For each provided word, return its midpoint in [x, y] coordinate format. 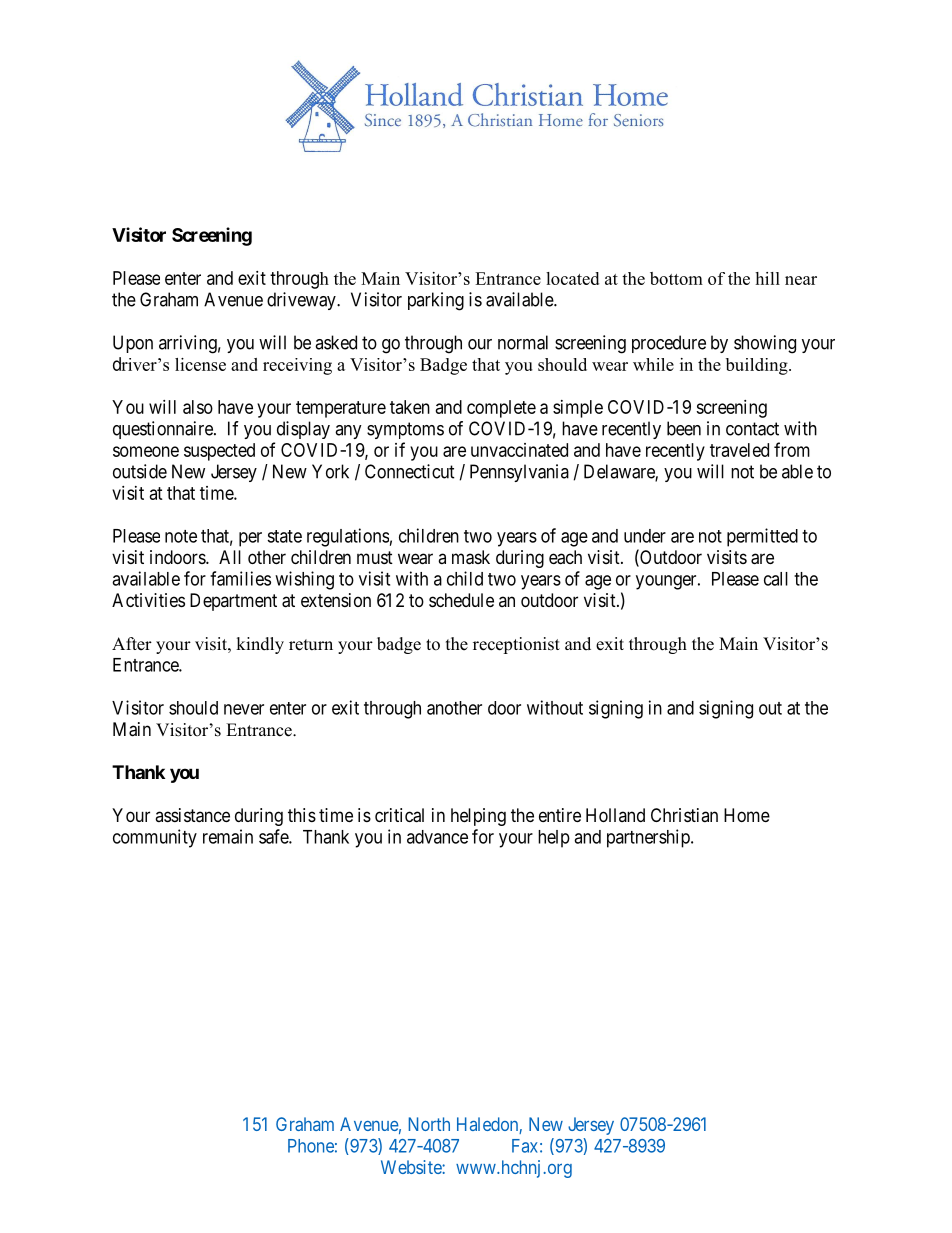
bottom [676, 278]
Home [747, 815]
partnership [649, 838]
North [429, 1124]
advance [437, 837]
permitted [762, 537]
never [244, 709]
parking [436, 301]
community [155, 838]
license [200, 364]
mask [471, 557]
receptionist [516, 645]
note [181, 536]
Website [412, 1167]
